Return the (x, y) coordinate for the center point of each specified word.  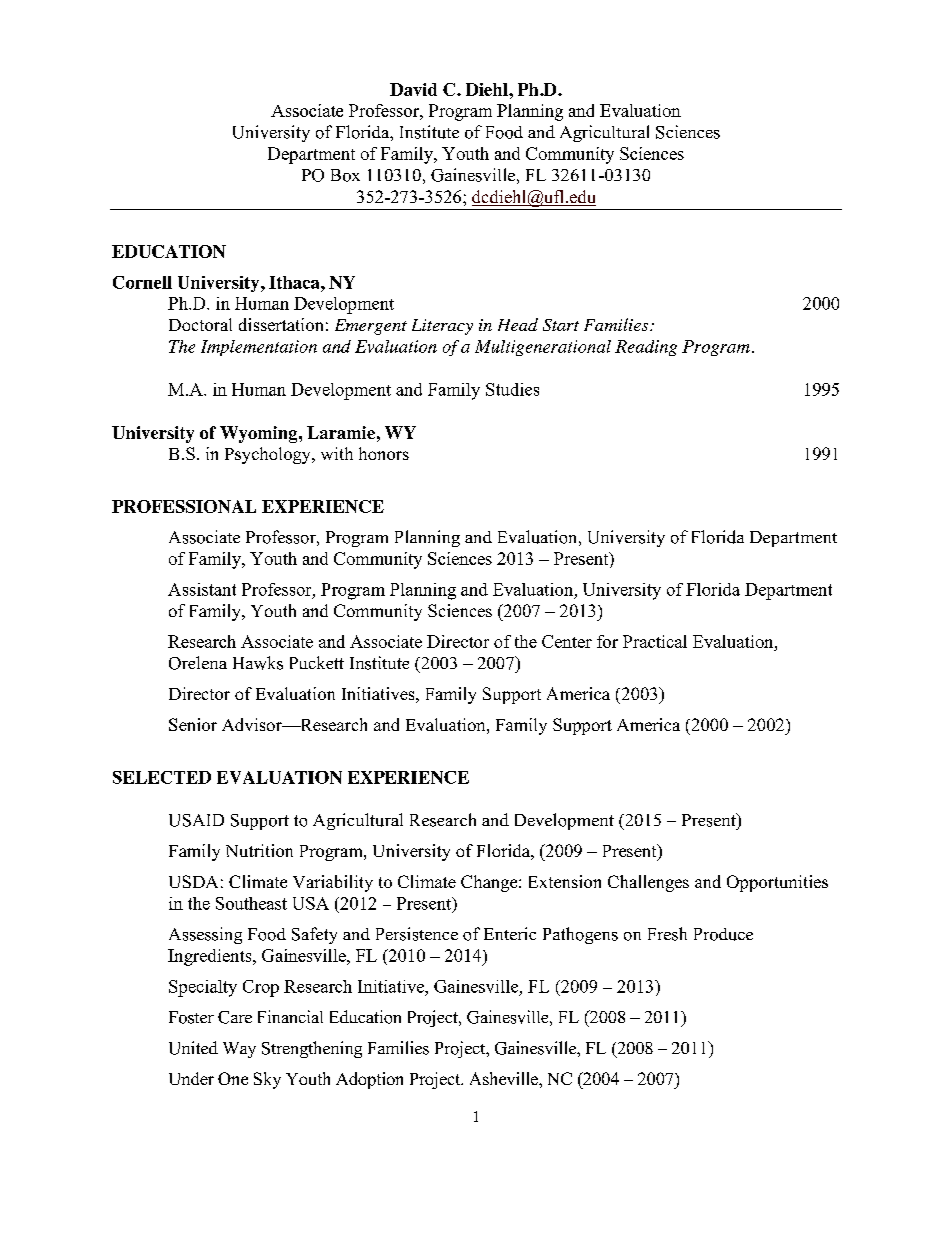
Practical (655, 641)
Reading (646, 348)
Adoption (369, 1080)
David (413, 89)
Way (239, 1050)
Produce (723, 934)
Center (567, 641)
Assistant (202, 589)
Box (345, 175)
